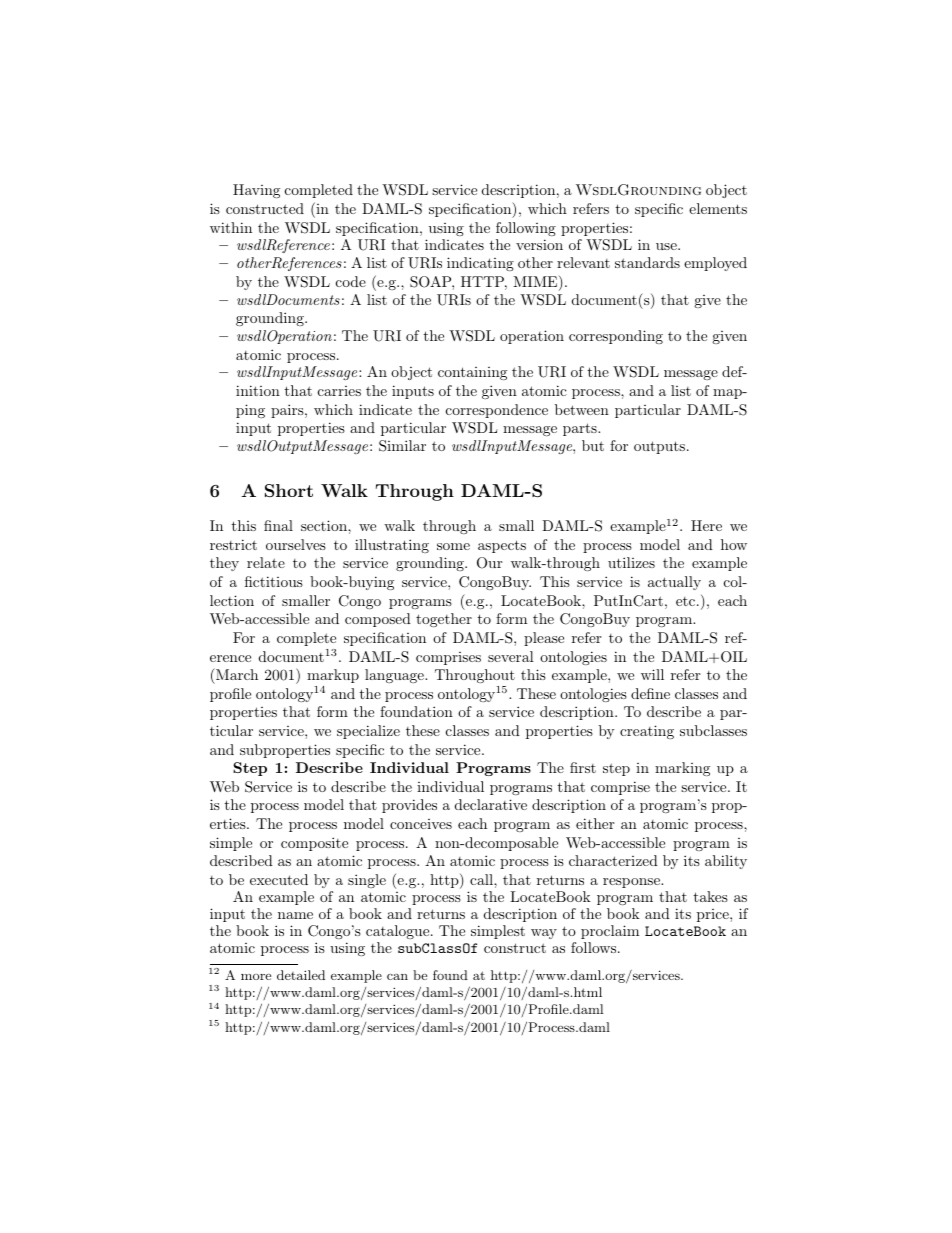 The height and width of the screenshot is (1233, 952). Describe the element at coordinates (502, 546) in the screenshot. I see `aspects` at that location.
